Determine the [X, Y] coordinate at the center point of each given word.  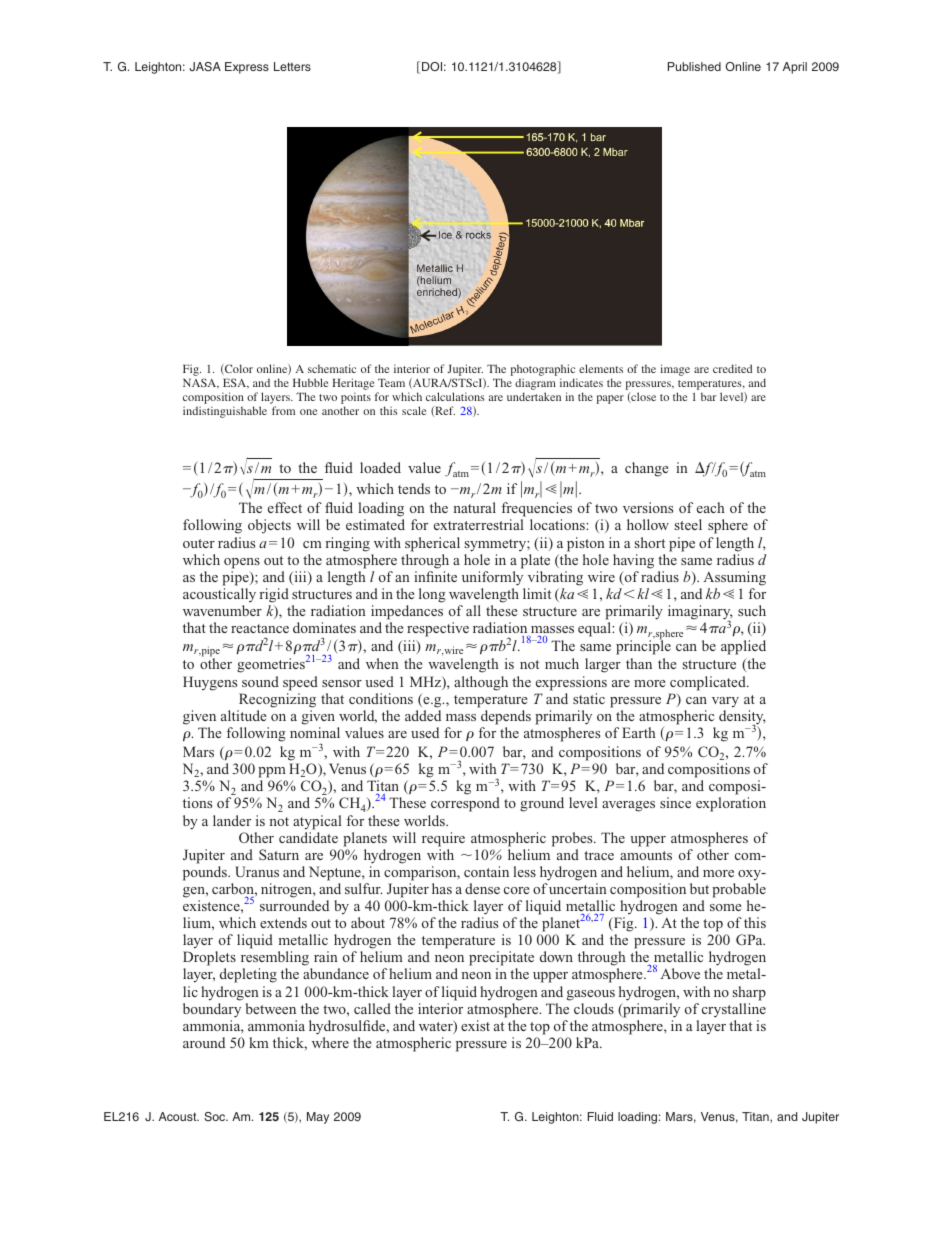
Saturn [279, 854]
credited [732, 368]
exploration [731, 804]
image [675, 370]
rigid [274, 595]
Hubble [311, 382]
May [318, 1118]
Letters [292, 66]
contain [486, 871]
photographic [543, 371]
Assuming [734, 578]
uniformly [492, 578]
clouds [594, 1008]
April [795, 68]
